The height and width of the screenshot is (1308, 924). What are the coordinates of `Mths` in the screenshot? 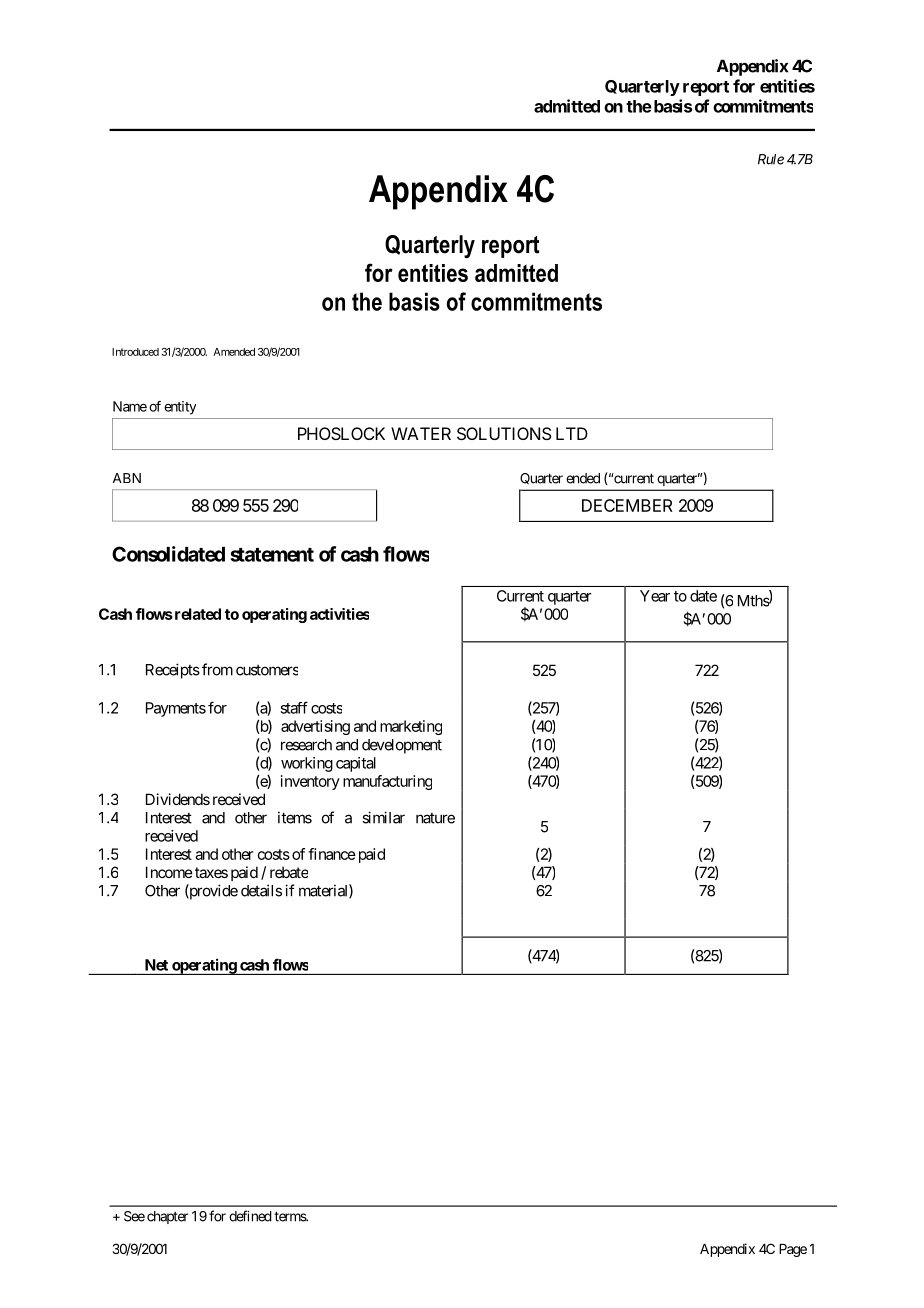 It's located at (754, 601).
